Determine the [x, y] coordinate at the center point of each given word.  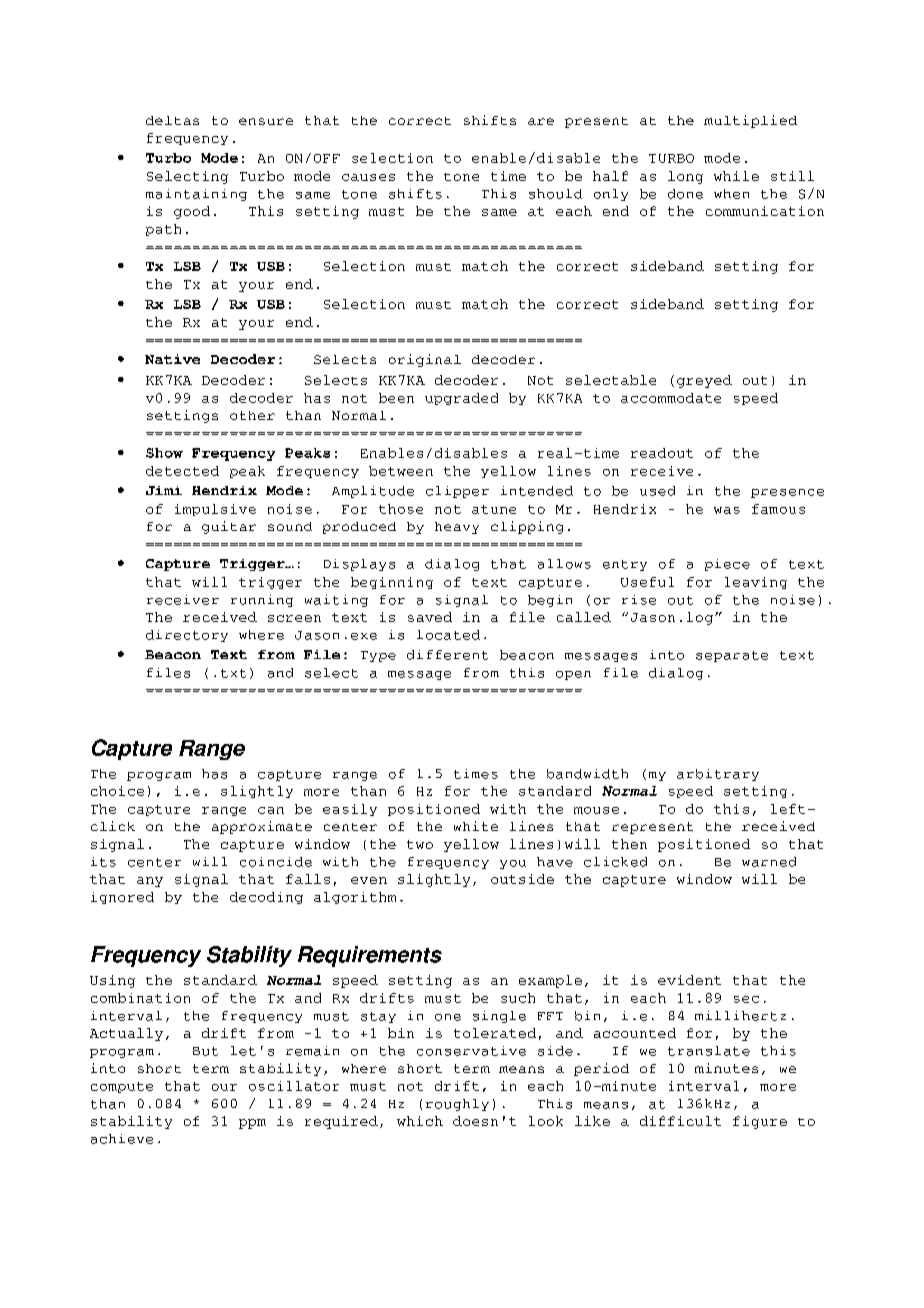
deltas [172, 120]
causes [368, 177]
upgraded [461, 399]
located [448, 635]
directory [187, 636]
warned [769, 862]
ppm [252, 1124]
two [420, 844]
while [736, 176]
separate [732, 656]
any [150, 882]
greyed [704, 381]
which [420, 1121]
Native [172, 359]
